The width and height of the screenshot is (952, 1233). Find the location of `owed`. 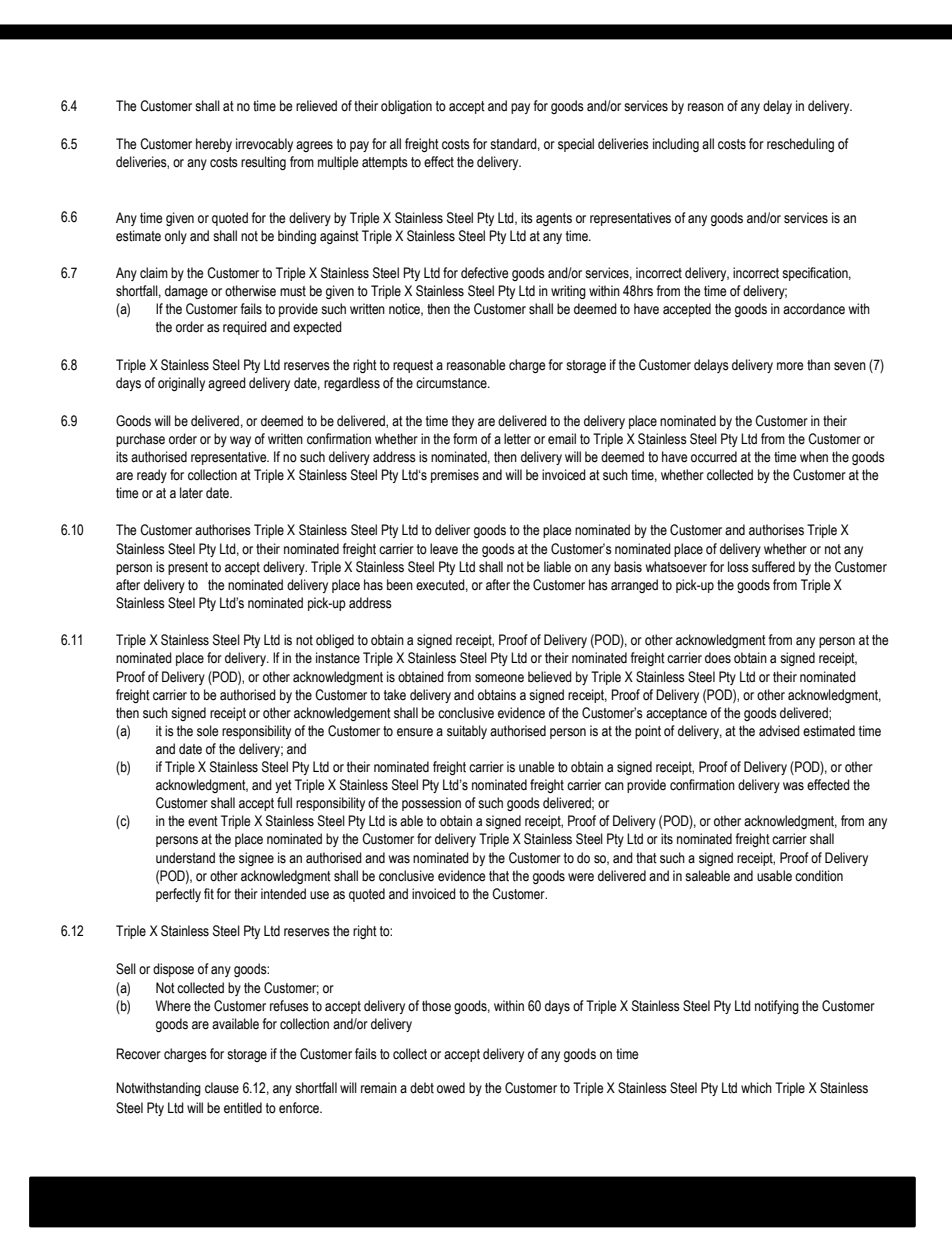

owed is located at coordinates (451, 1088).
